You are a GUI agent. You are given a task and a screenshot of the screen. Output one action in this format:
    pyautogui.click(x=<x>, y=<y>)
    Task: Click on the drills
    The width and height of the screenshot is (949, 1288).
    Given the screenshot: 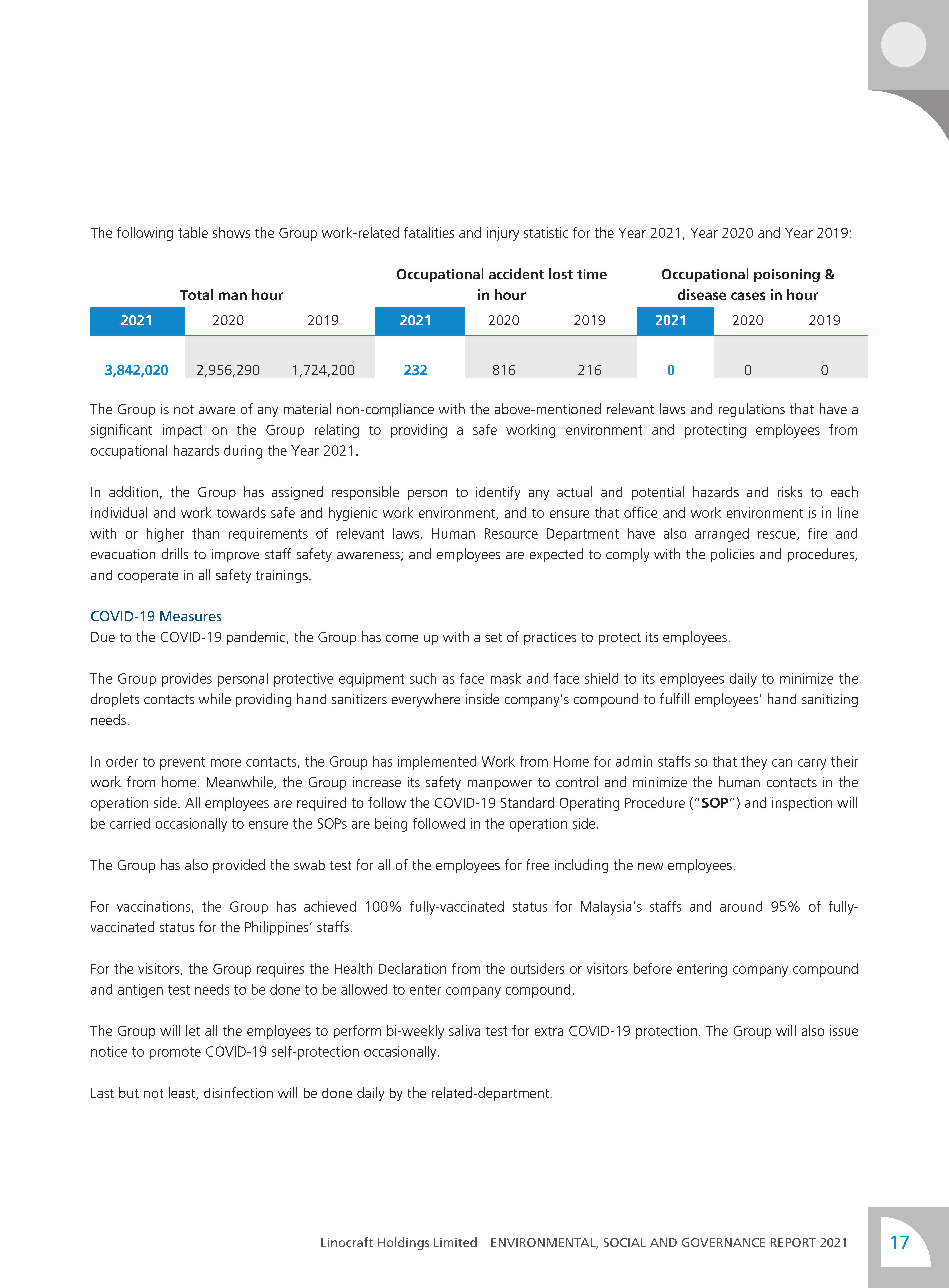 What is the action you would take?
    pyautogui.click(x=175, y=553)
